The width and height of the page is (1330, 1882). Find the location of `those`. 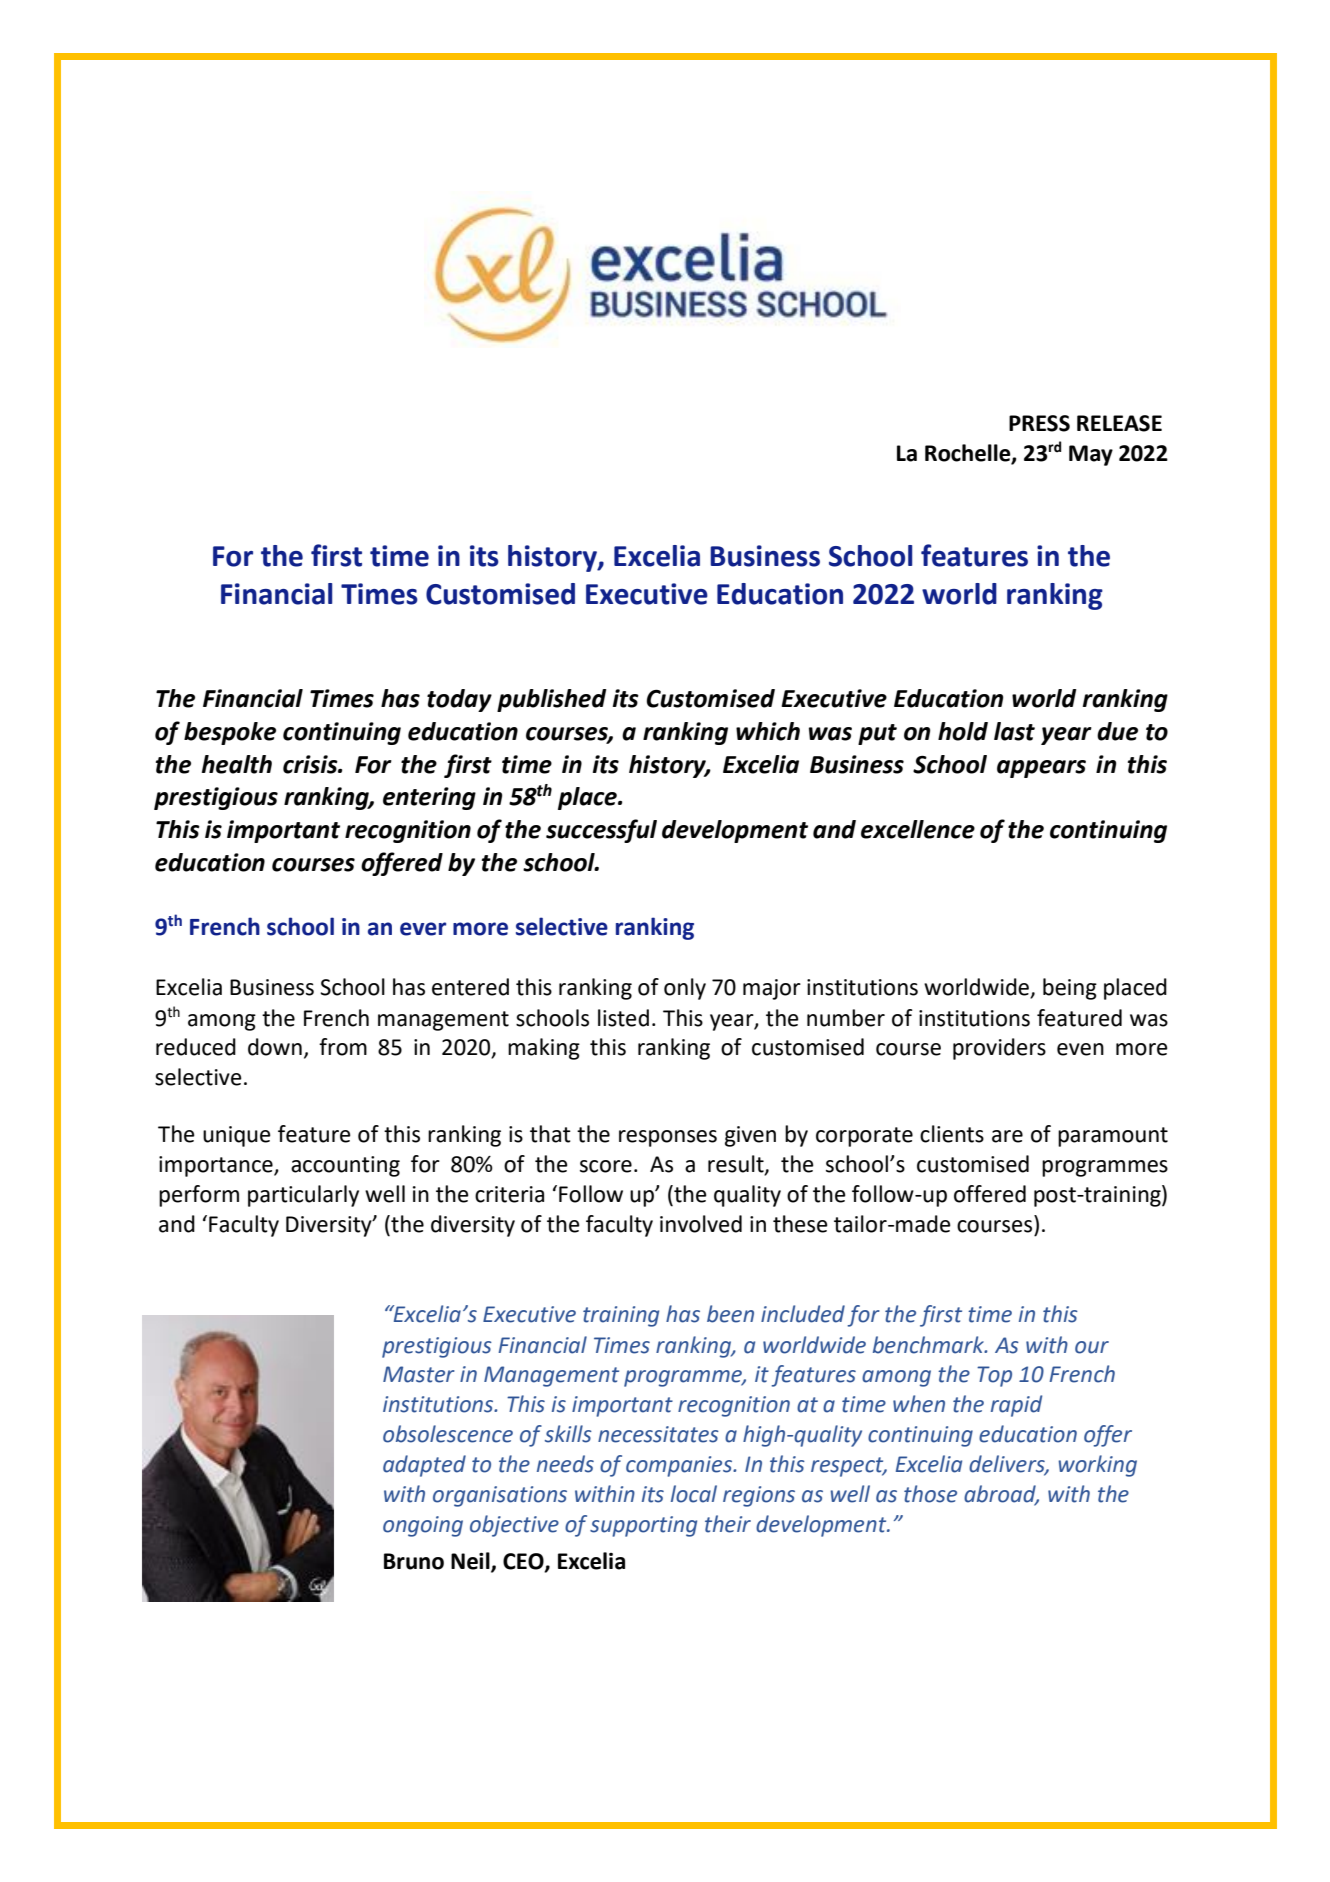

those is located at coordinates (930, 1494).
